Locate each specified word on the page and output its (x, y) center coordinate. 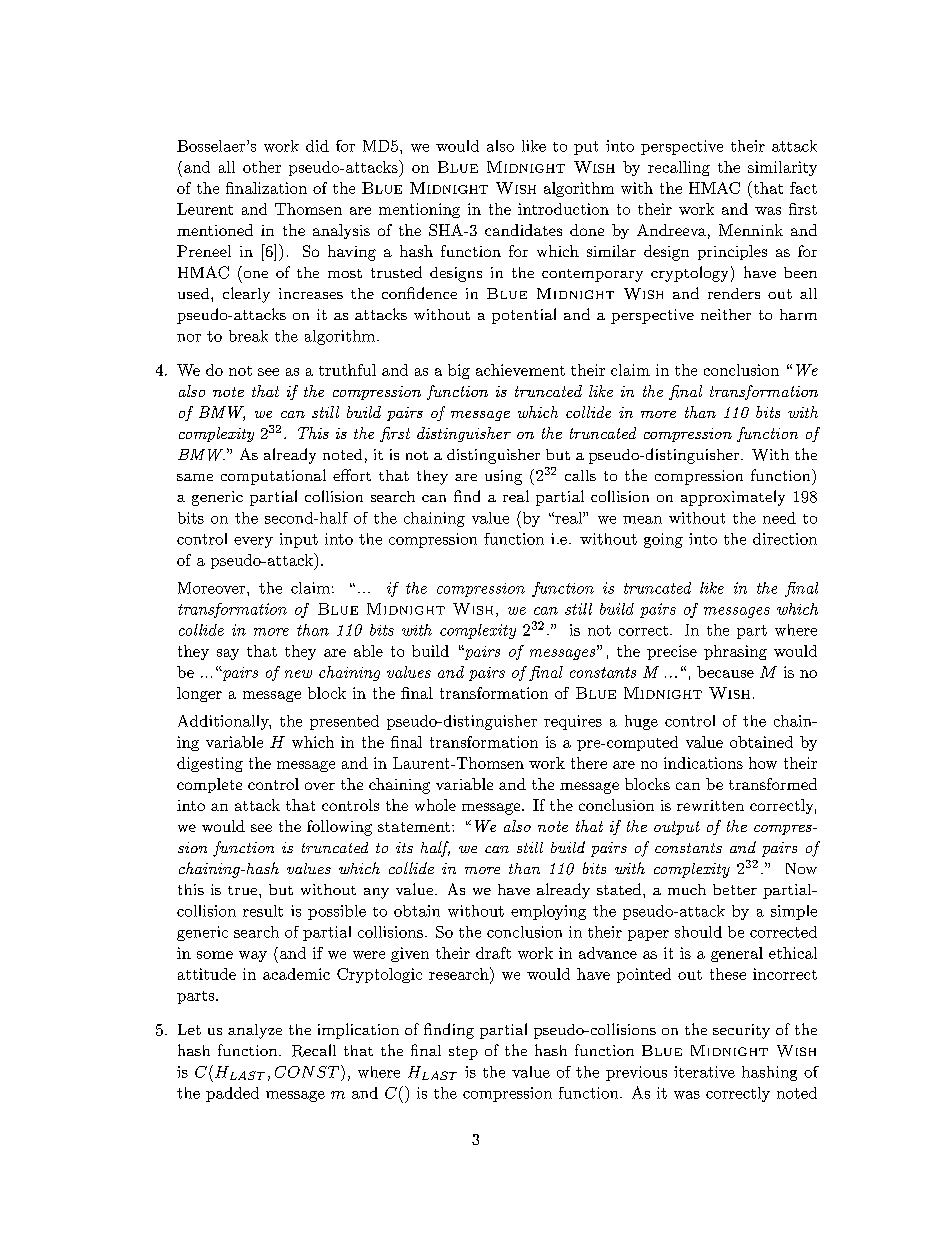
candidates (523, 230)
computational (273, 477)
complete (209, 785)
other (262, 167)
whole (435, 805)
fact (803, 188)
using (503, 477)
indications (703, 763)
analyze (255, 1031)
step (463, 1053)
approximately (733, 498)
